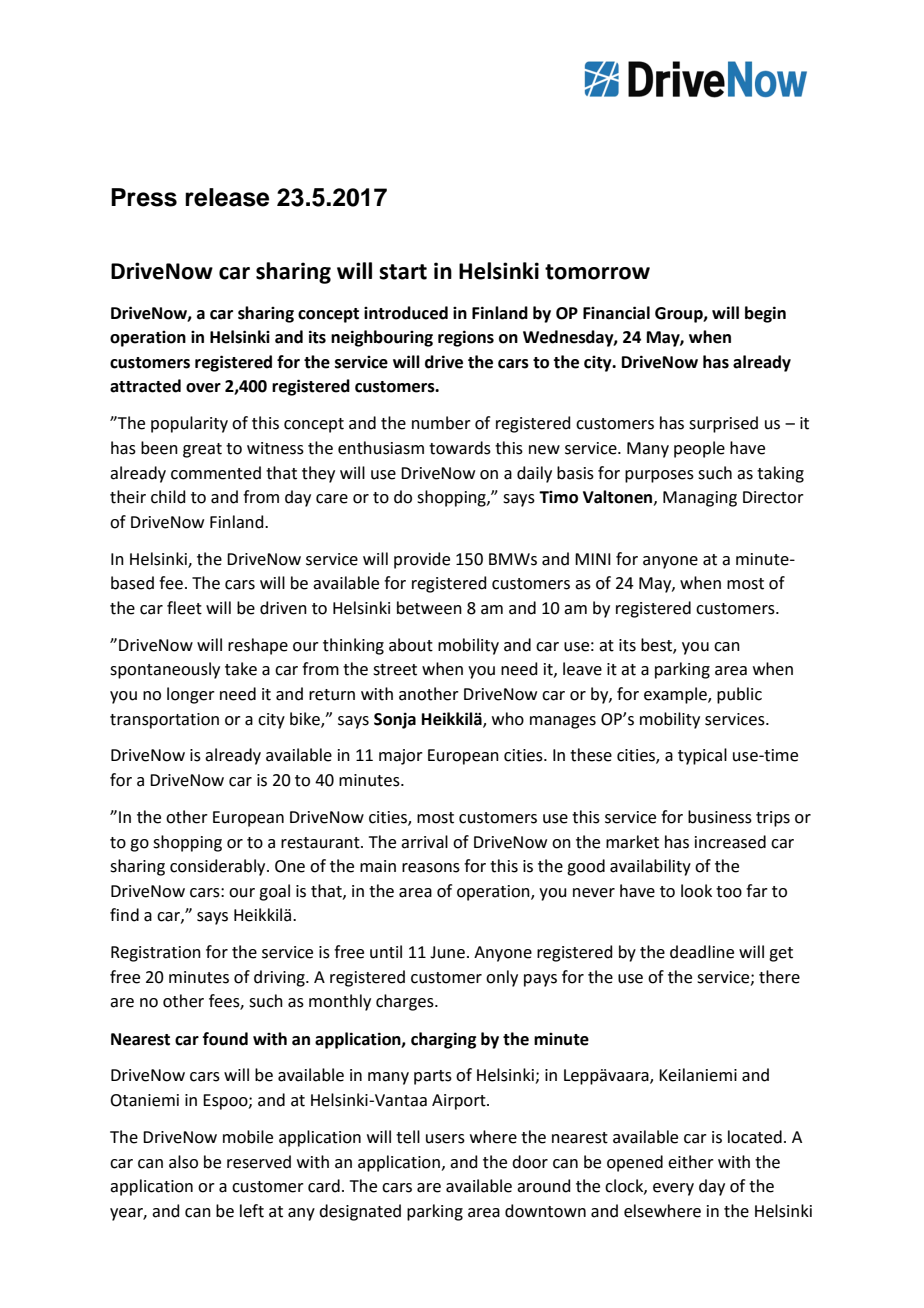  Describe the element at coordinates (447, 952) in the image. I see `June` at that location.
